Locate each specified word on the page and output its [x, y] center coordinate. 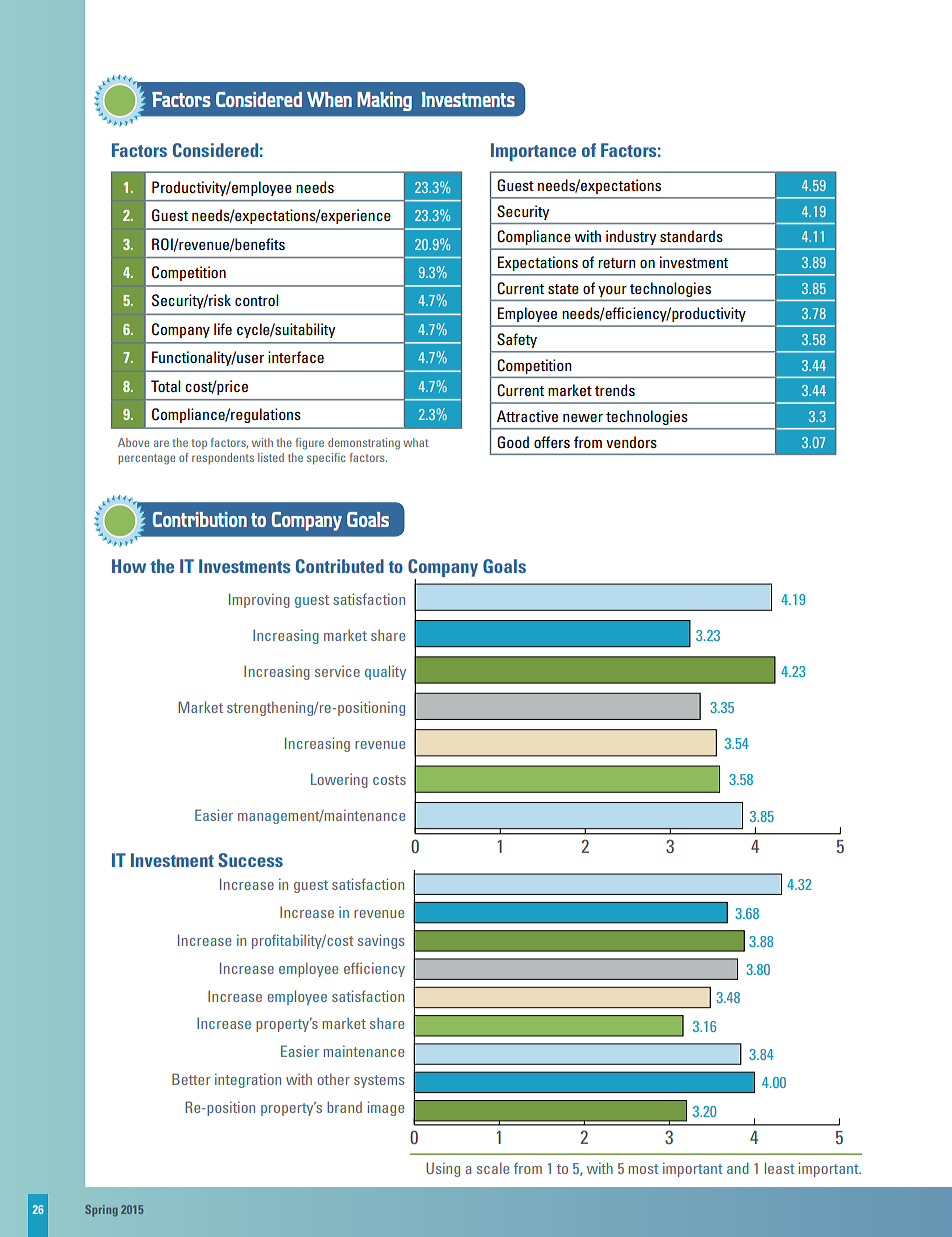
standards [691, 236]
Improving [259, 600]
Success [250, 860]
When [329, 99]
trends [615, 390]
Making [384, 101]
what [416, 442]
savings [381, 941]
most [644, 1169]
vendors [631, 442]
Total [165, 386]
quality [385, 672]
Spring [101, 1211]
